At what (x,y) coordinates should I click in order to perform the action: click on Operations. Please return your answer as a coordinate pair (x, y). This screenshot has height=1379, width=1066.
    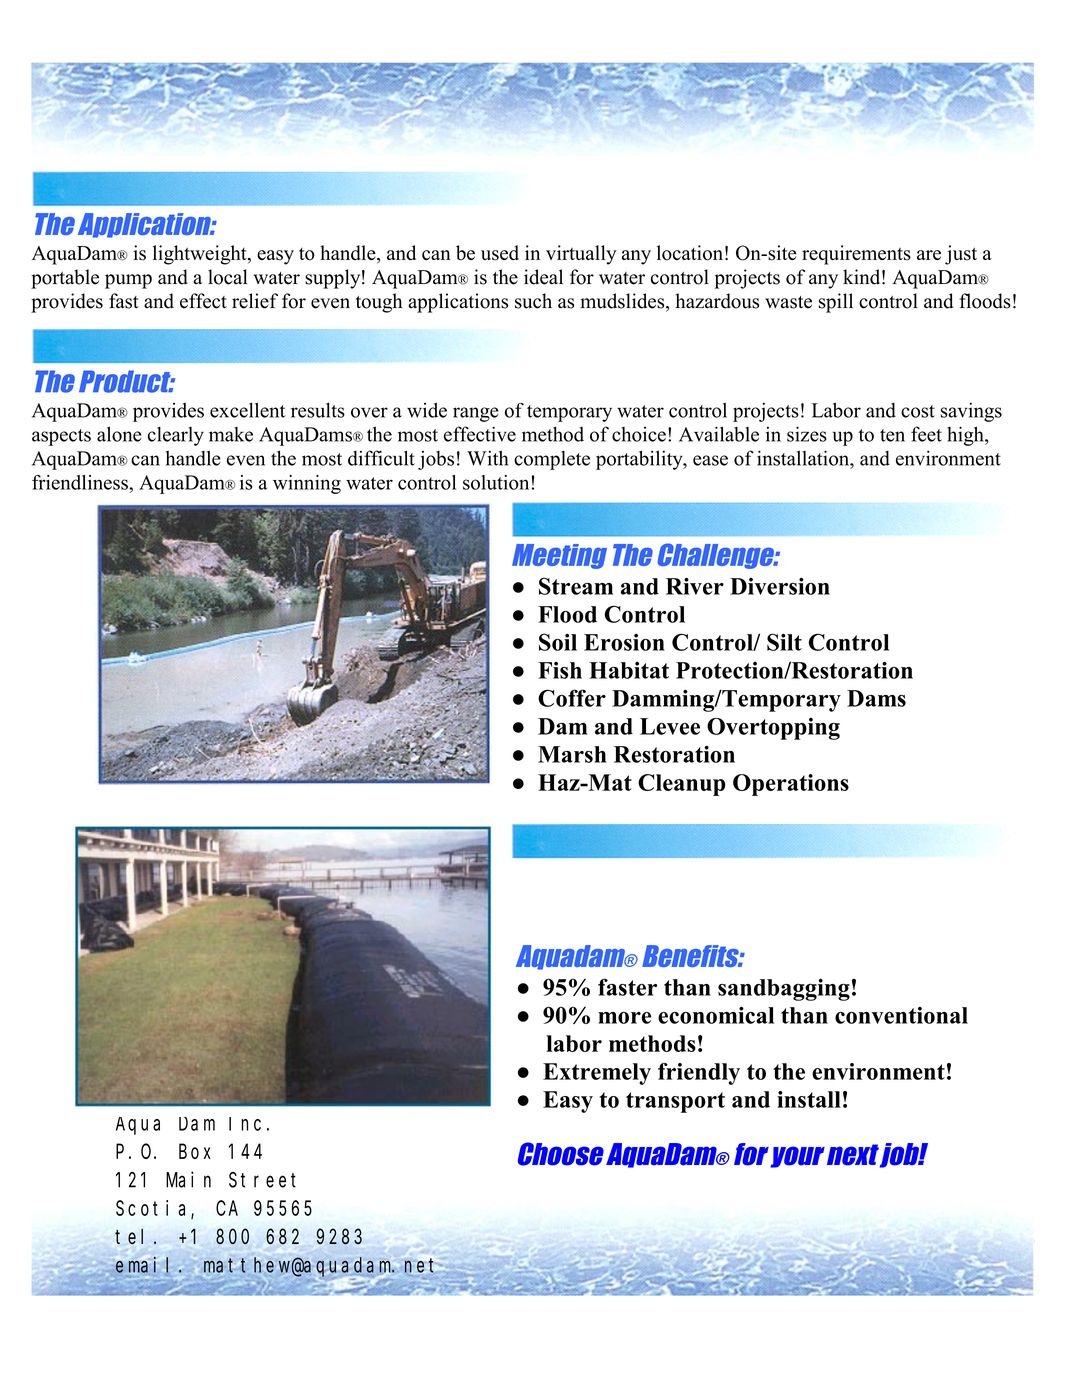
    Looking at the image, I should click on (791, 785).
